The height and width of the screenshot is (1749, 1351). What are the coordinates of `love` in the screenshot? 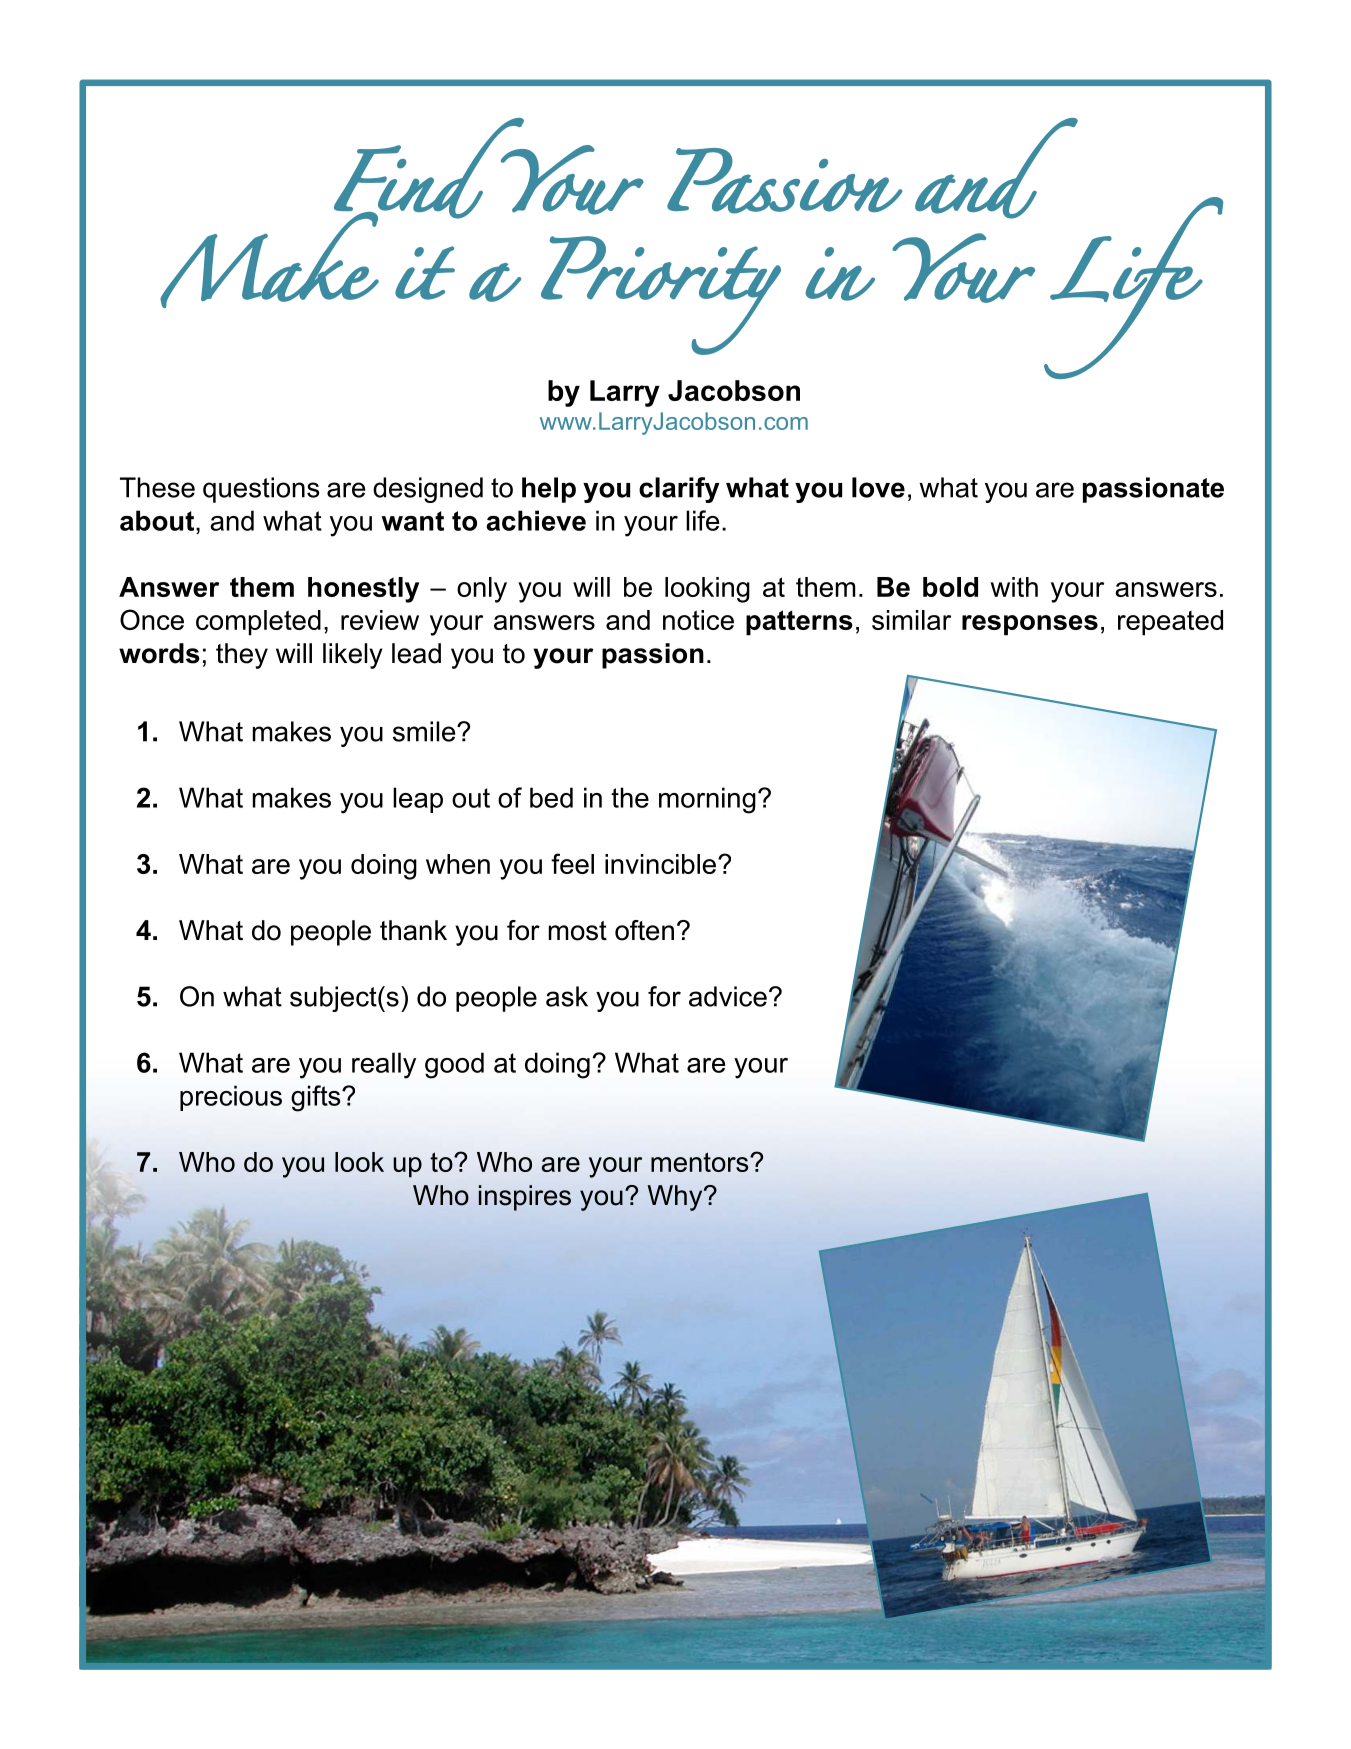 It's located at (878, 487).
